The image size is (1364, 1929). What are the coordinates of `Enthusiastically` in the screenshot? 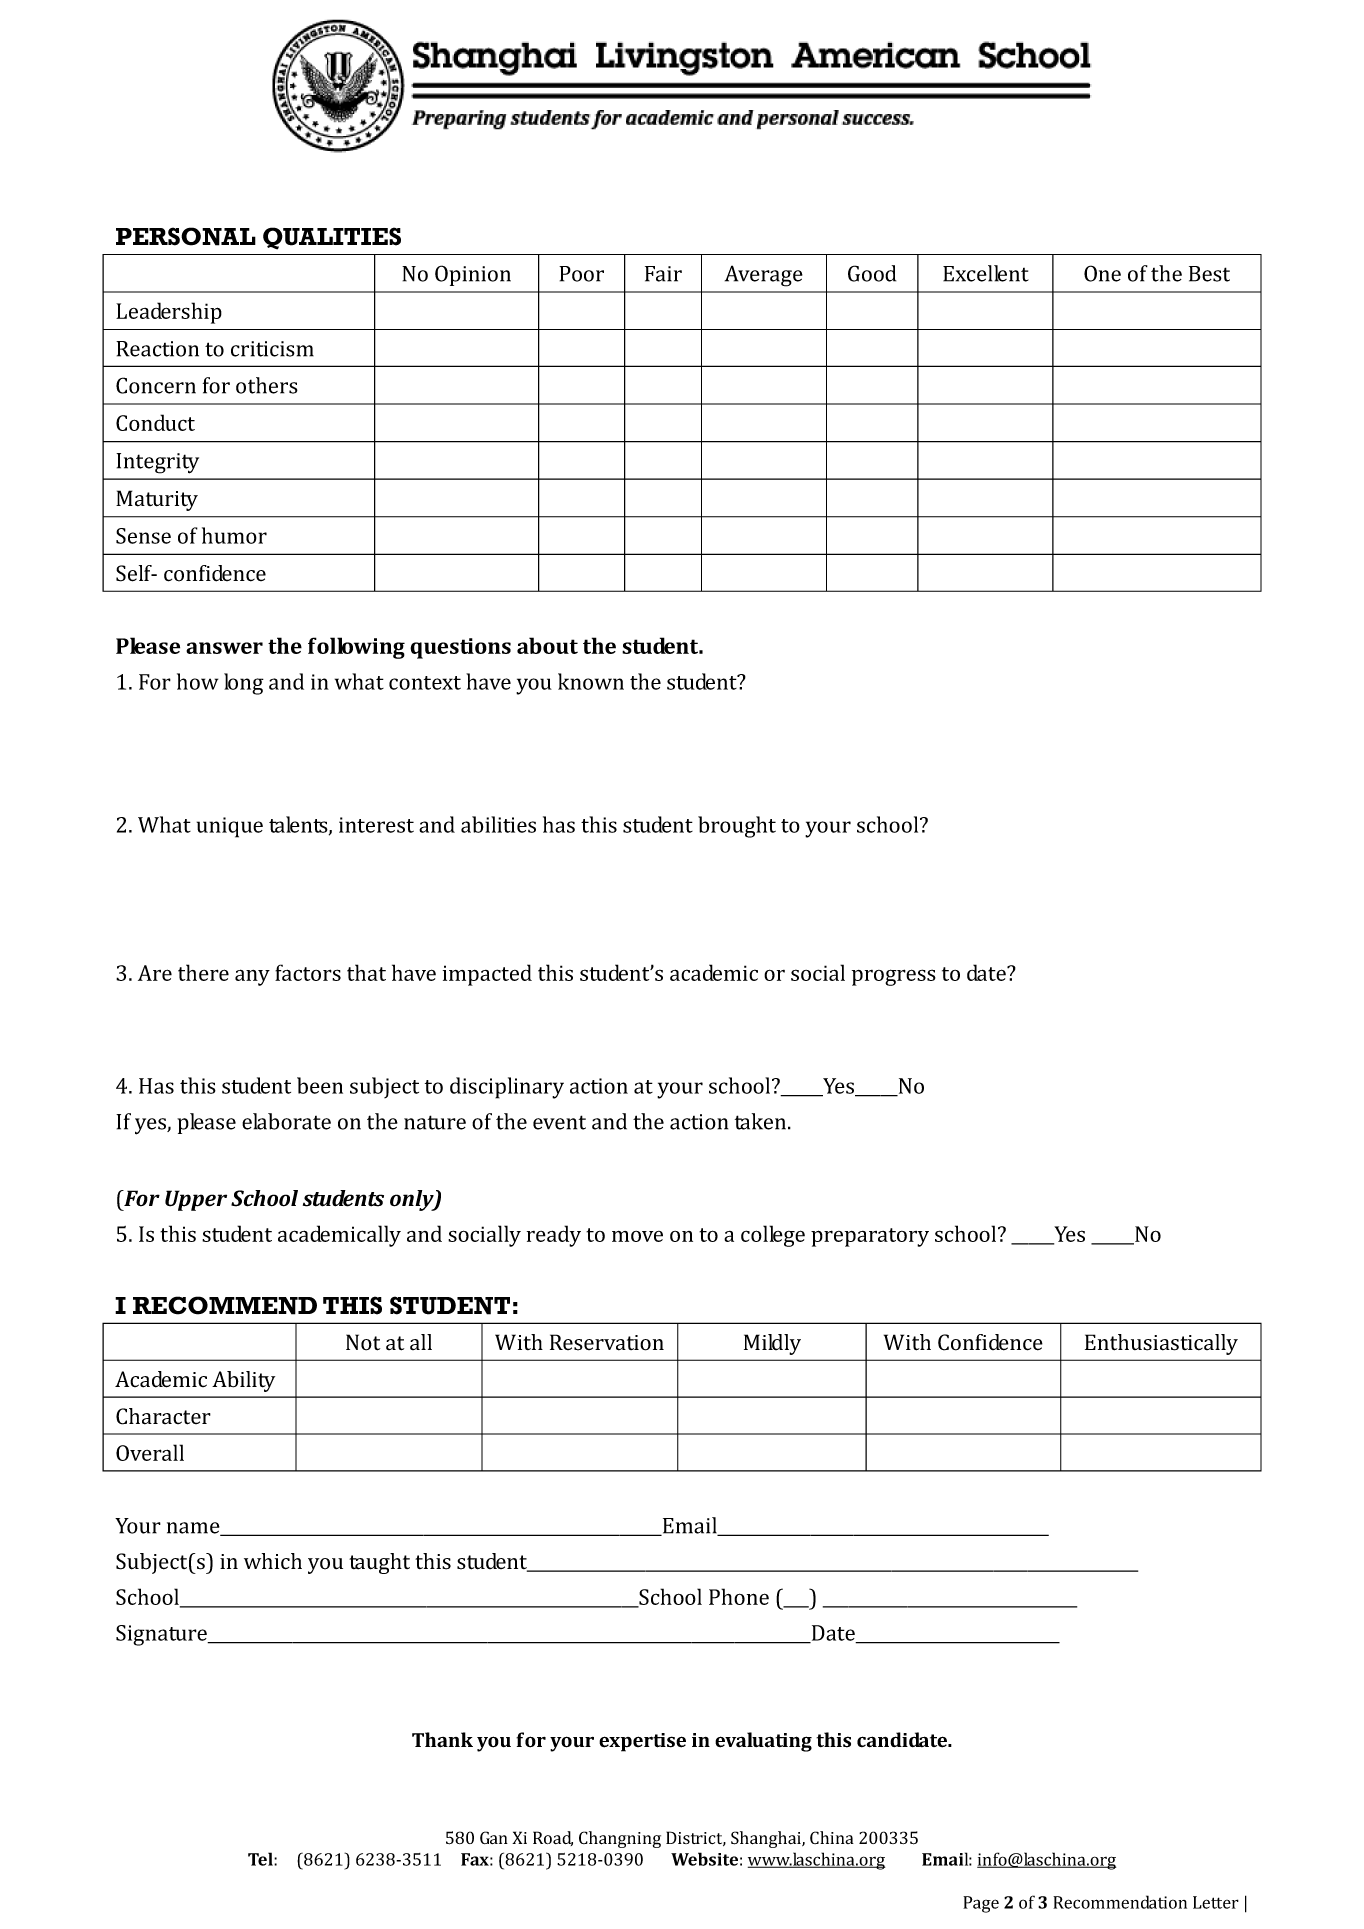 It's located at (1161, 1344).
